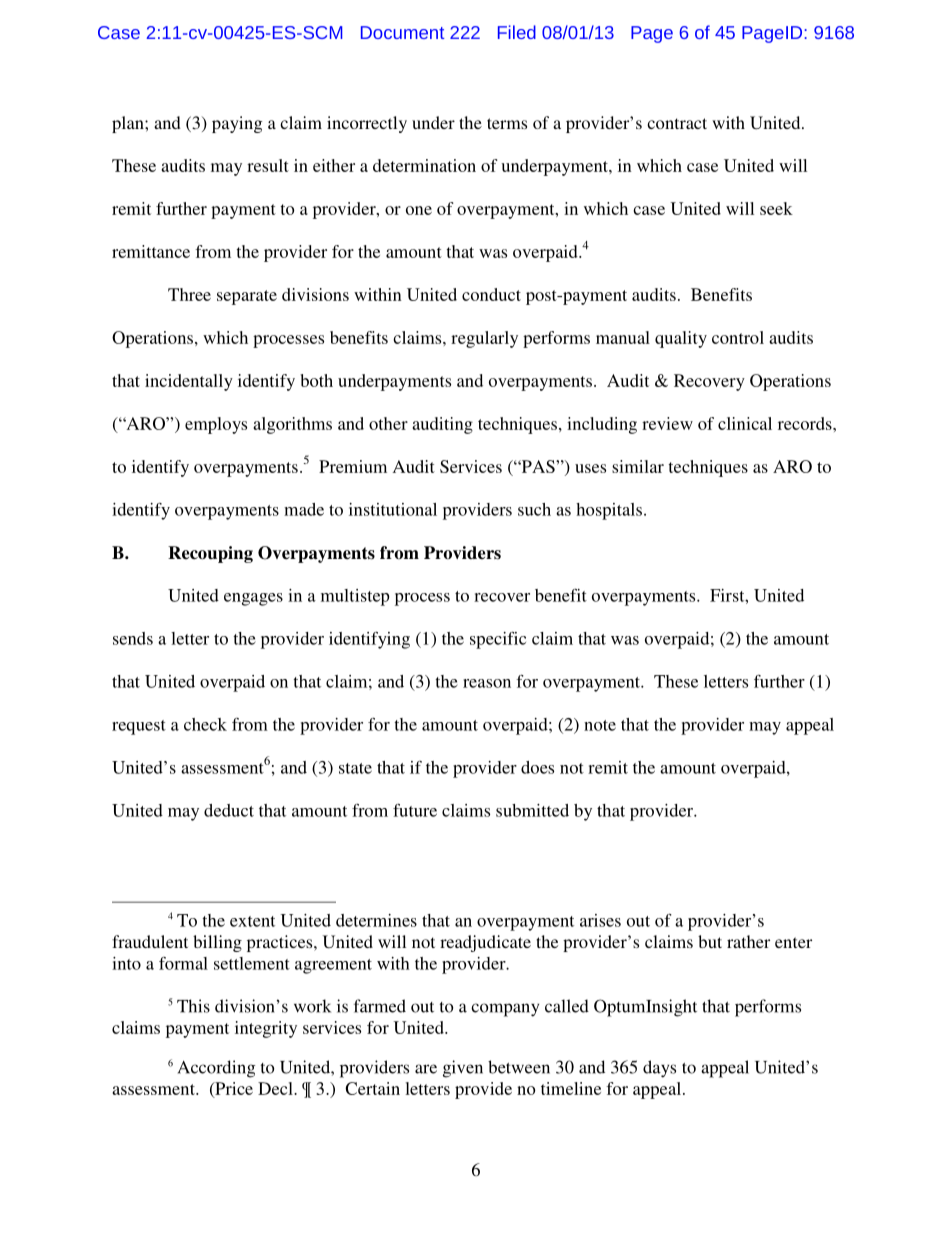  I want to click on Filed, so click(517, 32).
